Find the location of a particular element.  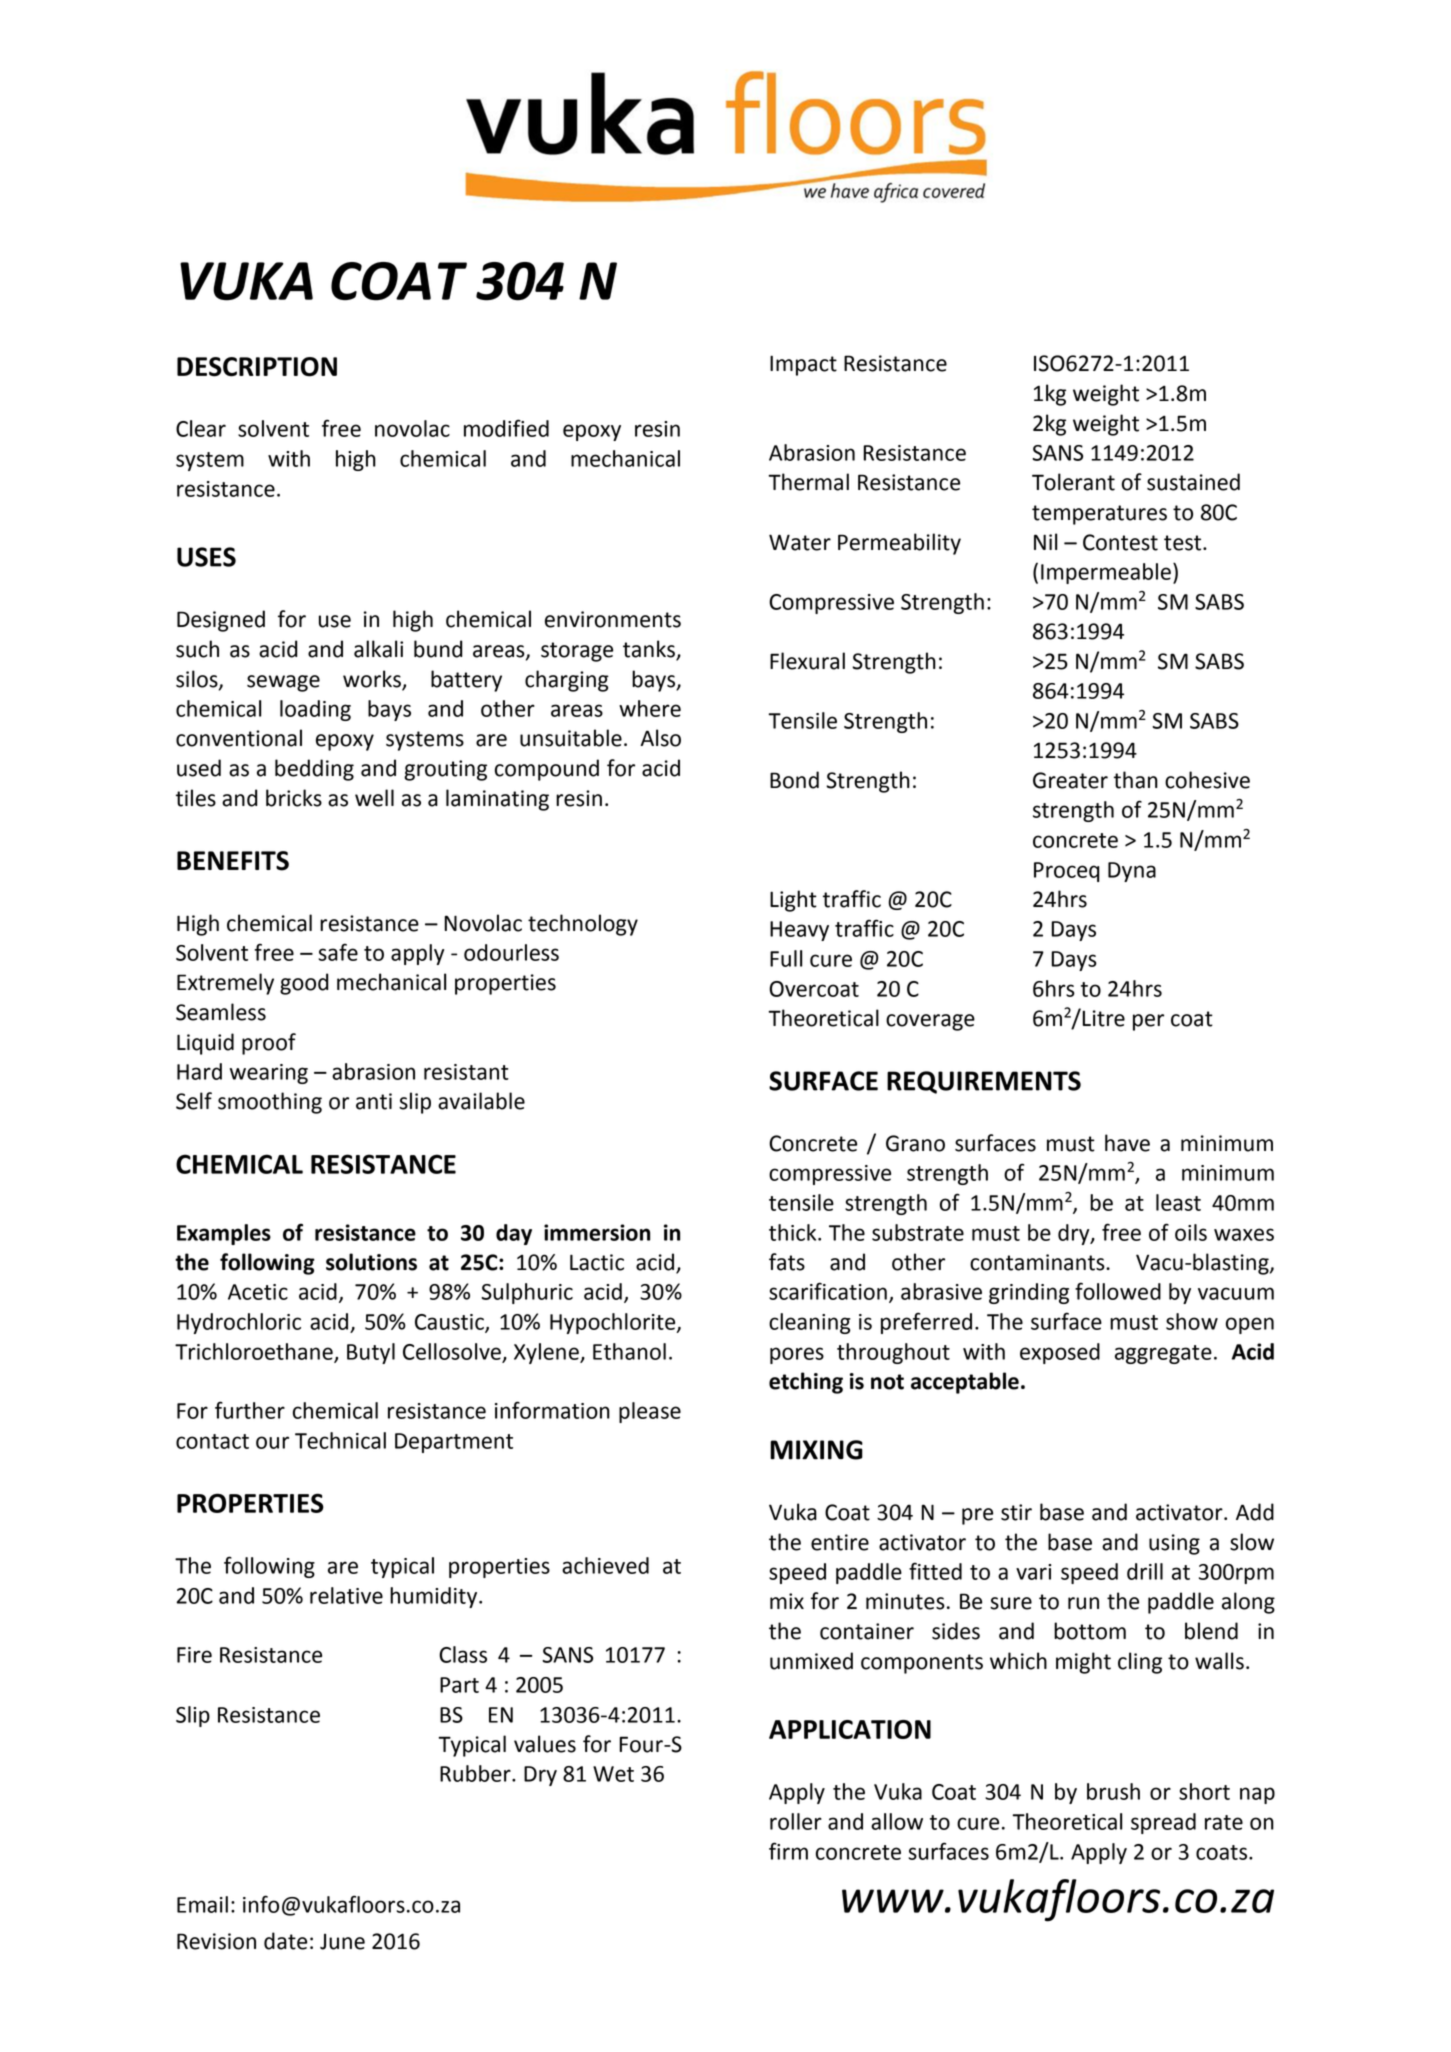

Impact is located at coordinates (803, 365).
